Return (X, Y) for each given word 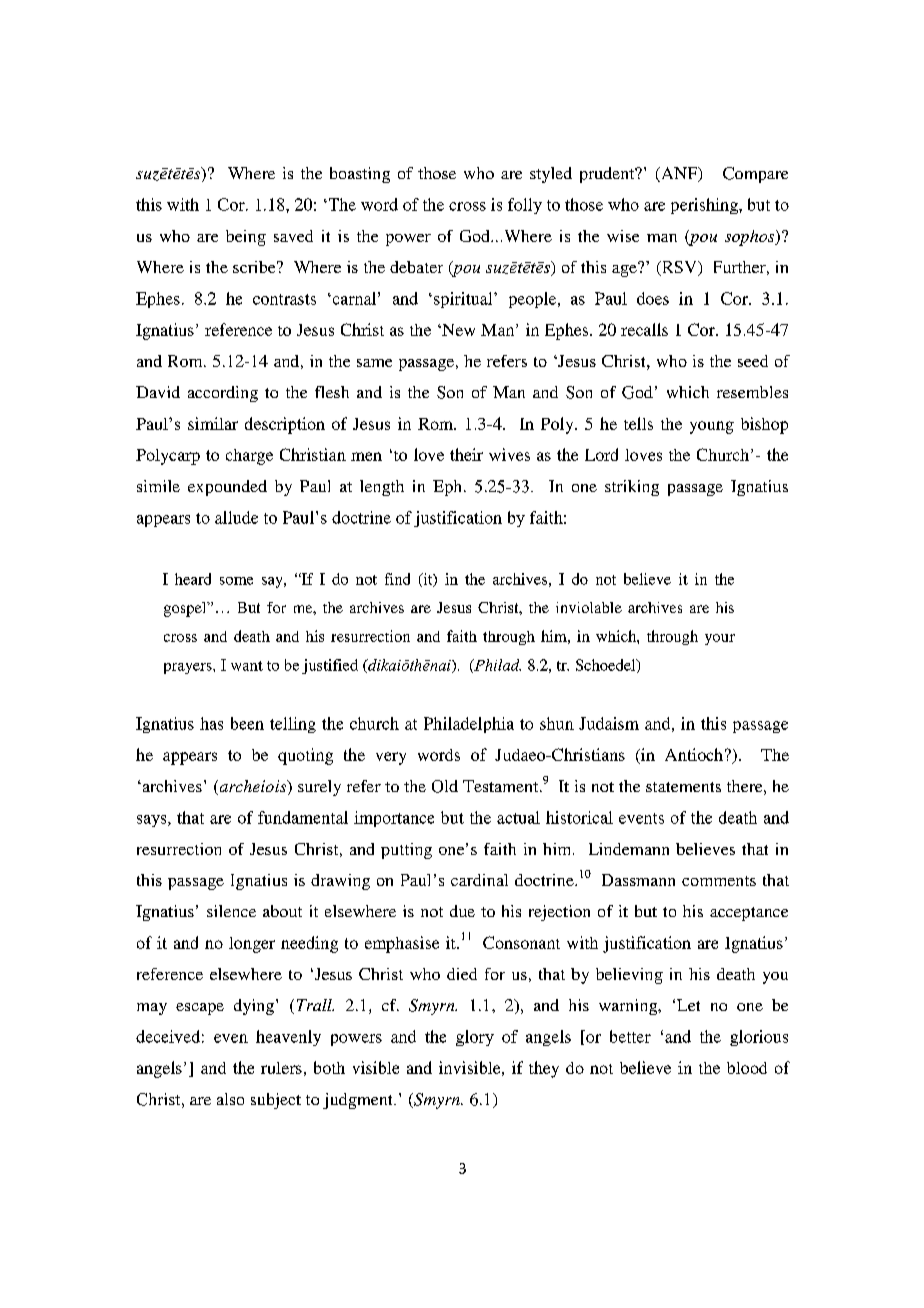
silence (231, 911)
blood (747, 1068)
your (720, 639)
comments (719, 881)
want (247, 666)
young (712, 427)
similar (213, 423)
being (246, 238)
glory (475, 1038)
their (466, 454)
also (230, 1099)
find (397, 579)
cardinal (479, 880)
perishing (705, 206)
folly (525, 206)
